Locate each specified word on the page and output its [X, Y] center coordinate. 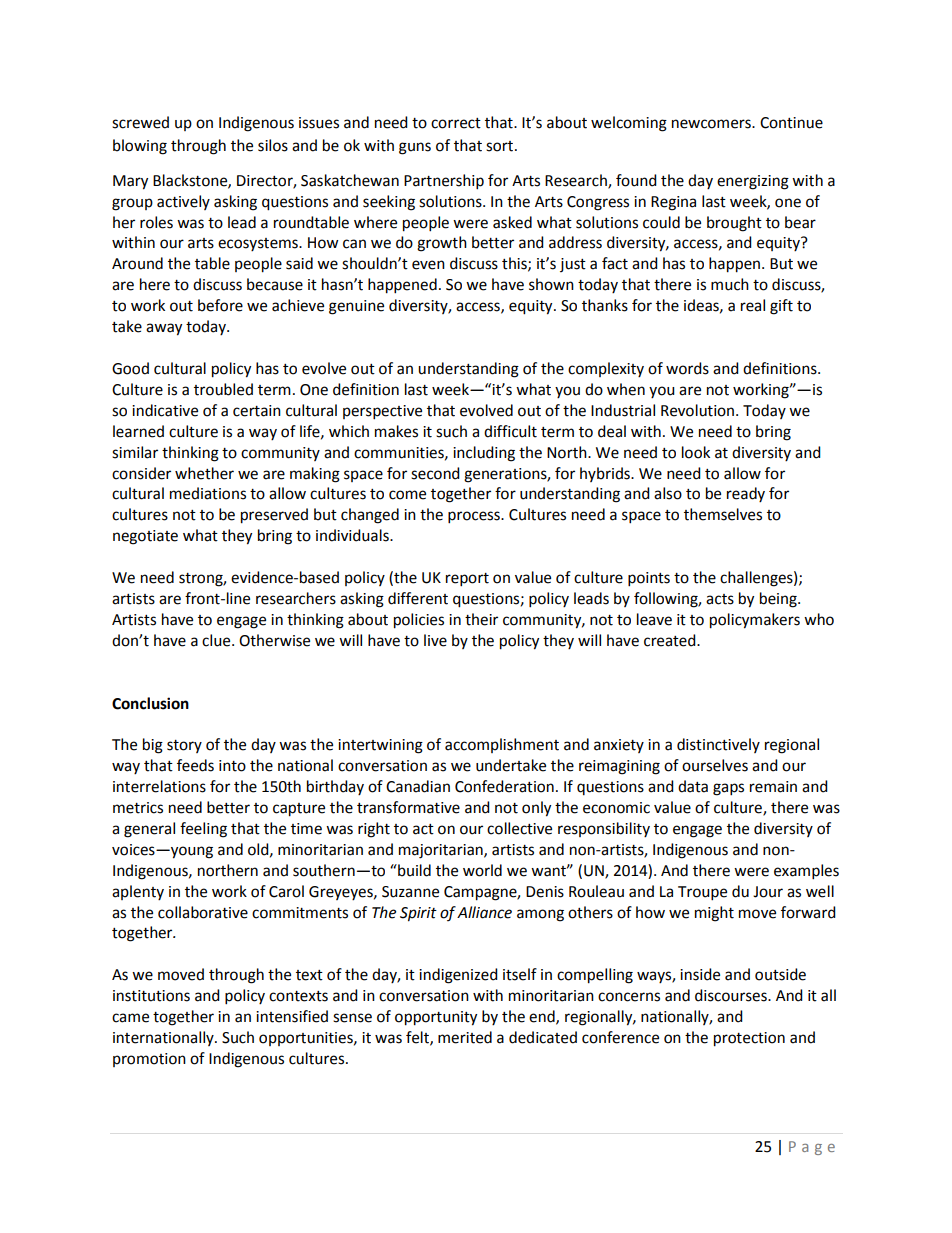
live [435, 640]
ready [746, 494]
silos [273, 145]
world [482, 870]
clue [217, 640]
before [220, 305]
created [671, 640]
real [753, 305]
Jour [768, 892]
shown [551, 284]
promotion [149, 1060]
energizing [753, 182]
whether [204, 473]
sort [501, 146]
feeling [203, 830]
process [475, 517]
